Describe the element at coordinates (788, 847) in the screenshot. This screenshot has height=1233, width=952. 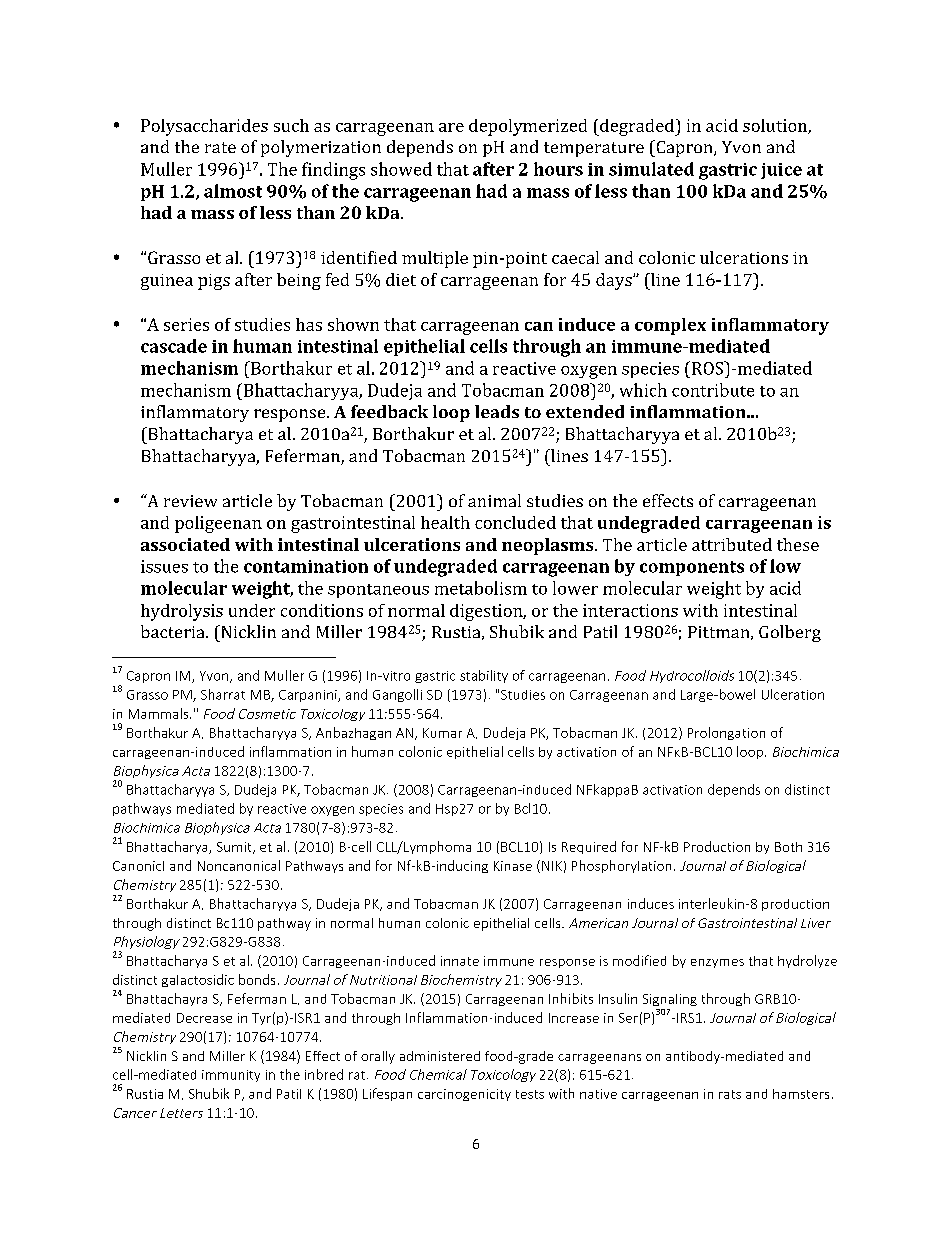
I see `Both` at that location.
